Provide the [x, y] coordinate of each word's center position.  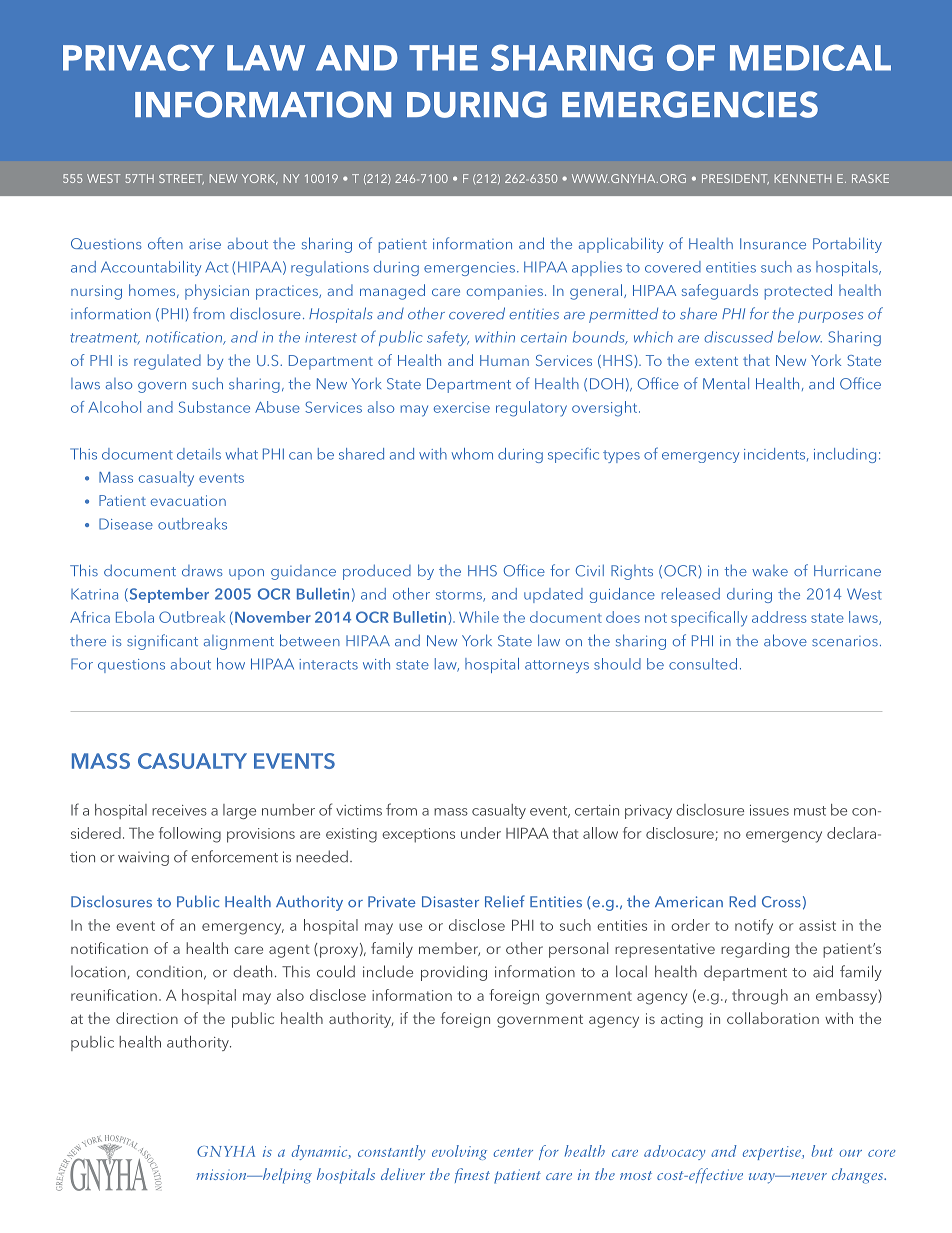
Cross [781, 902]
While [479, 617]
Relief [505, 901]
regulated [167, 362]
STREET [181, 179]
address [779, 617]
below [800, 337]
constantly [391, 1152]
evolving [459, 1152]
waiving [143, 858]
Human [504, 360]
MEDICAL [810, 57]
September [168, 595]
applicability [621, 245]
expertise [773, 1153]
